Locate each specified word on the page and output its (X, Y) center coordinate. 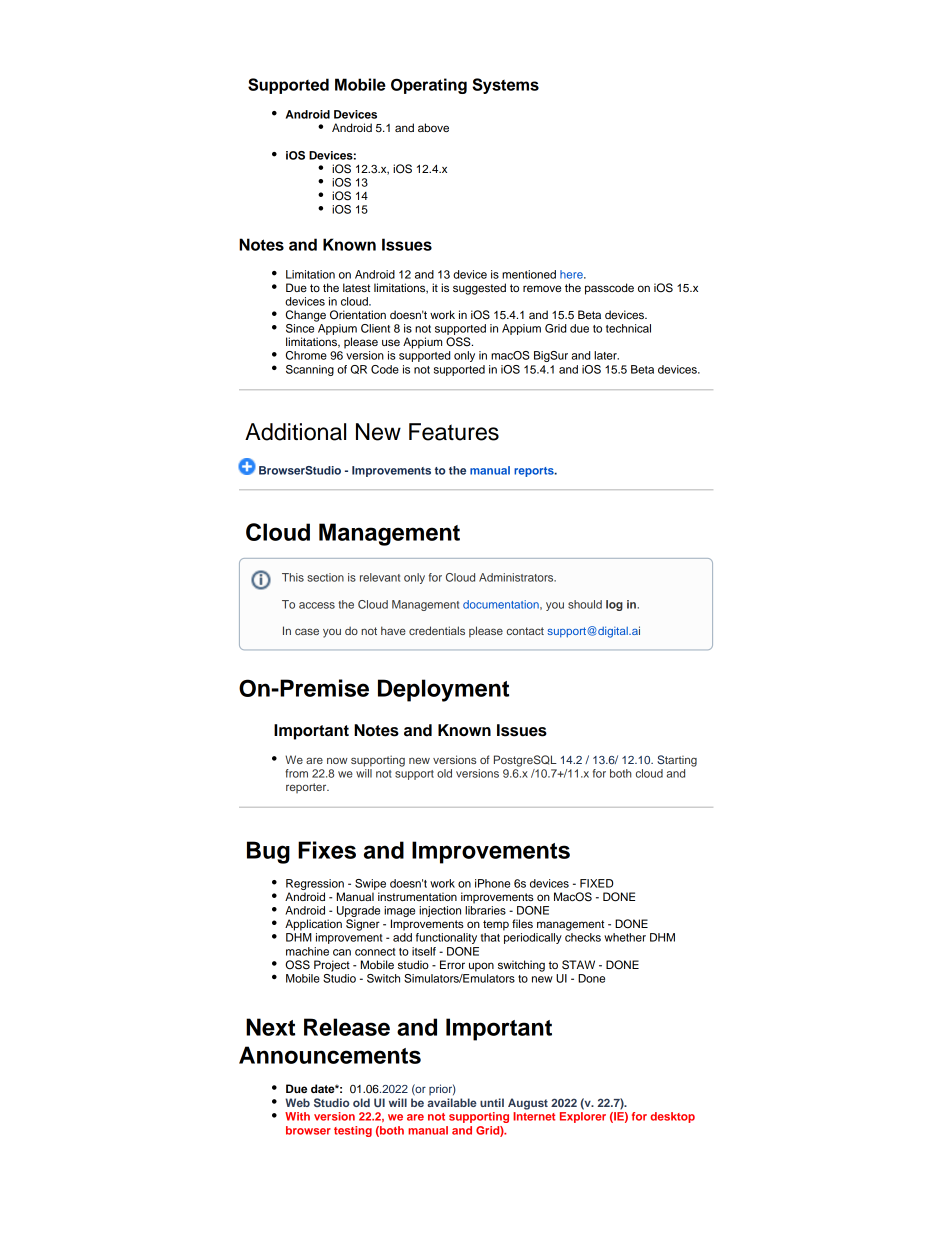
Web (297, 1102)
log (614, 605)
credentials (437, 630)
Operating (429, 86)
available (452, 1102)
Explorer (583, 1117)
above (433, 127)
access (317, 605)
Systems (505, 86)
